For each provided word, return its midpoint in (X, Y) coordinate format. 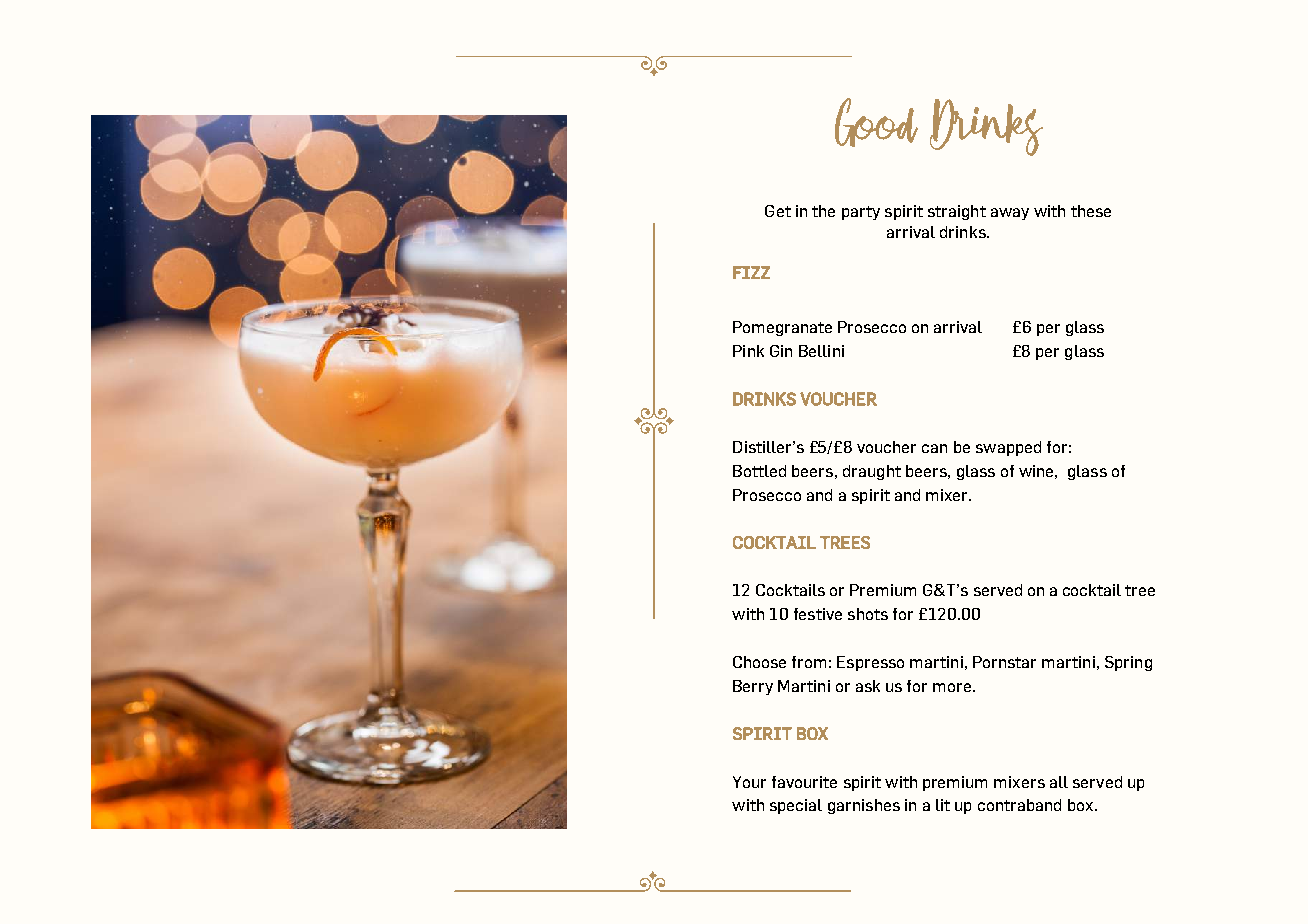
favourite (804, 782)
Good (876, 122)
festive (818, 614)
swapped (1008, 448)
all (1059, 782)
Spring (1128, 663)
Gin (781, 351)
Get (778, 211)
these (1091, 211)
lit (943, 805)
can (934, 448)
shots (868, 614)
